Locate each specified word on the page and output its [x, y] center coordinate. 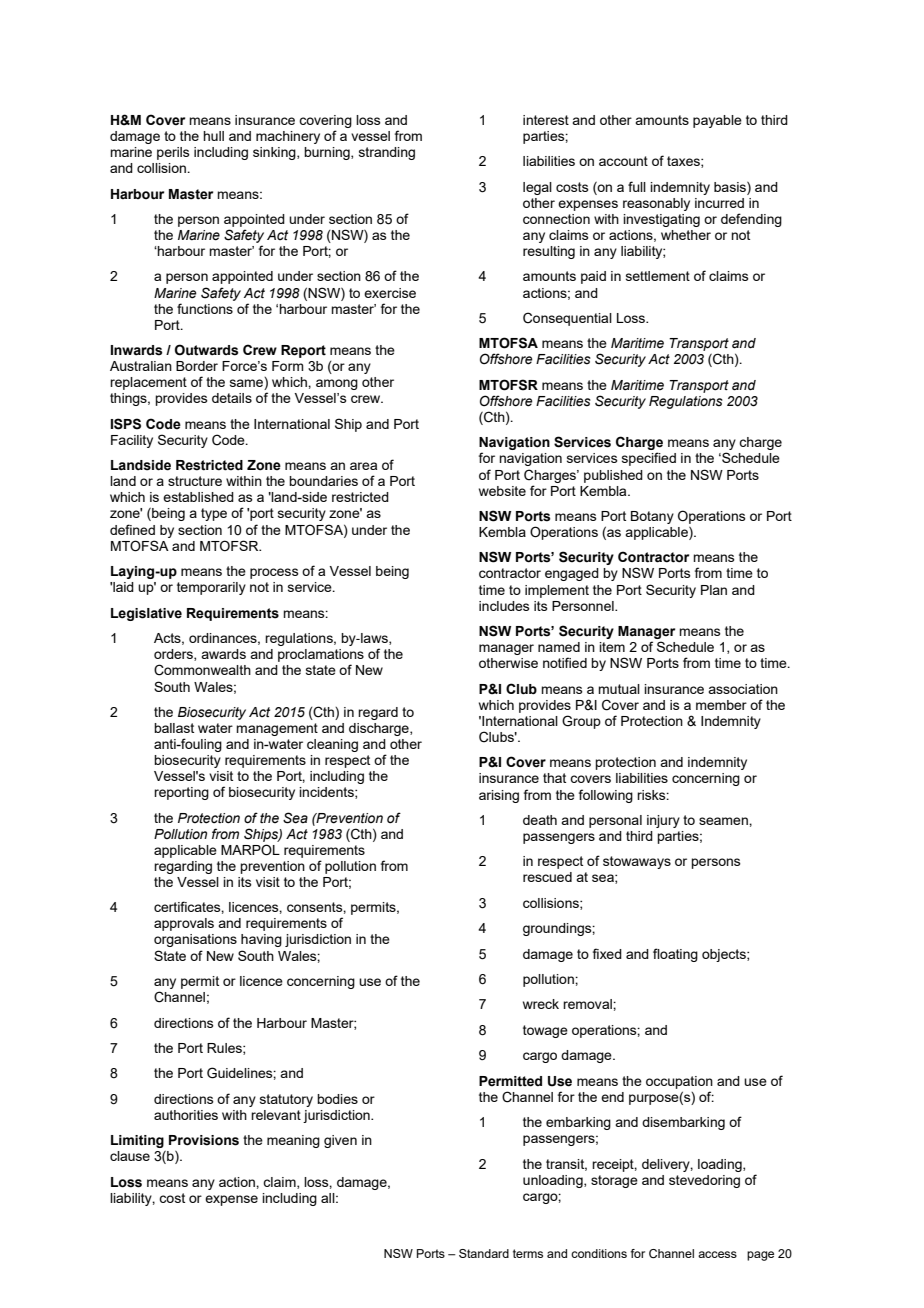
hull [213, 136]
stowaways [637, 862]
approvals [184, 924]
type [214, 514]
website [502, 491]
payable [717, 121]
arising [499, 796]
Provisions [204, 1140]
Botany [652, 517]
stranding [387, 153]
